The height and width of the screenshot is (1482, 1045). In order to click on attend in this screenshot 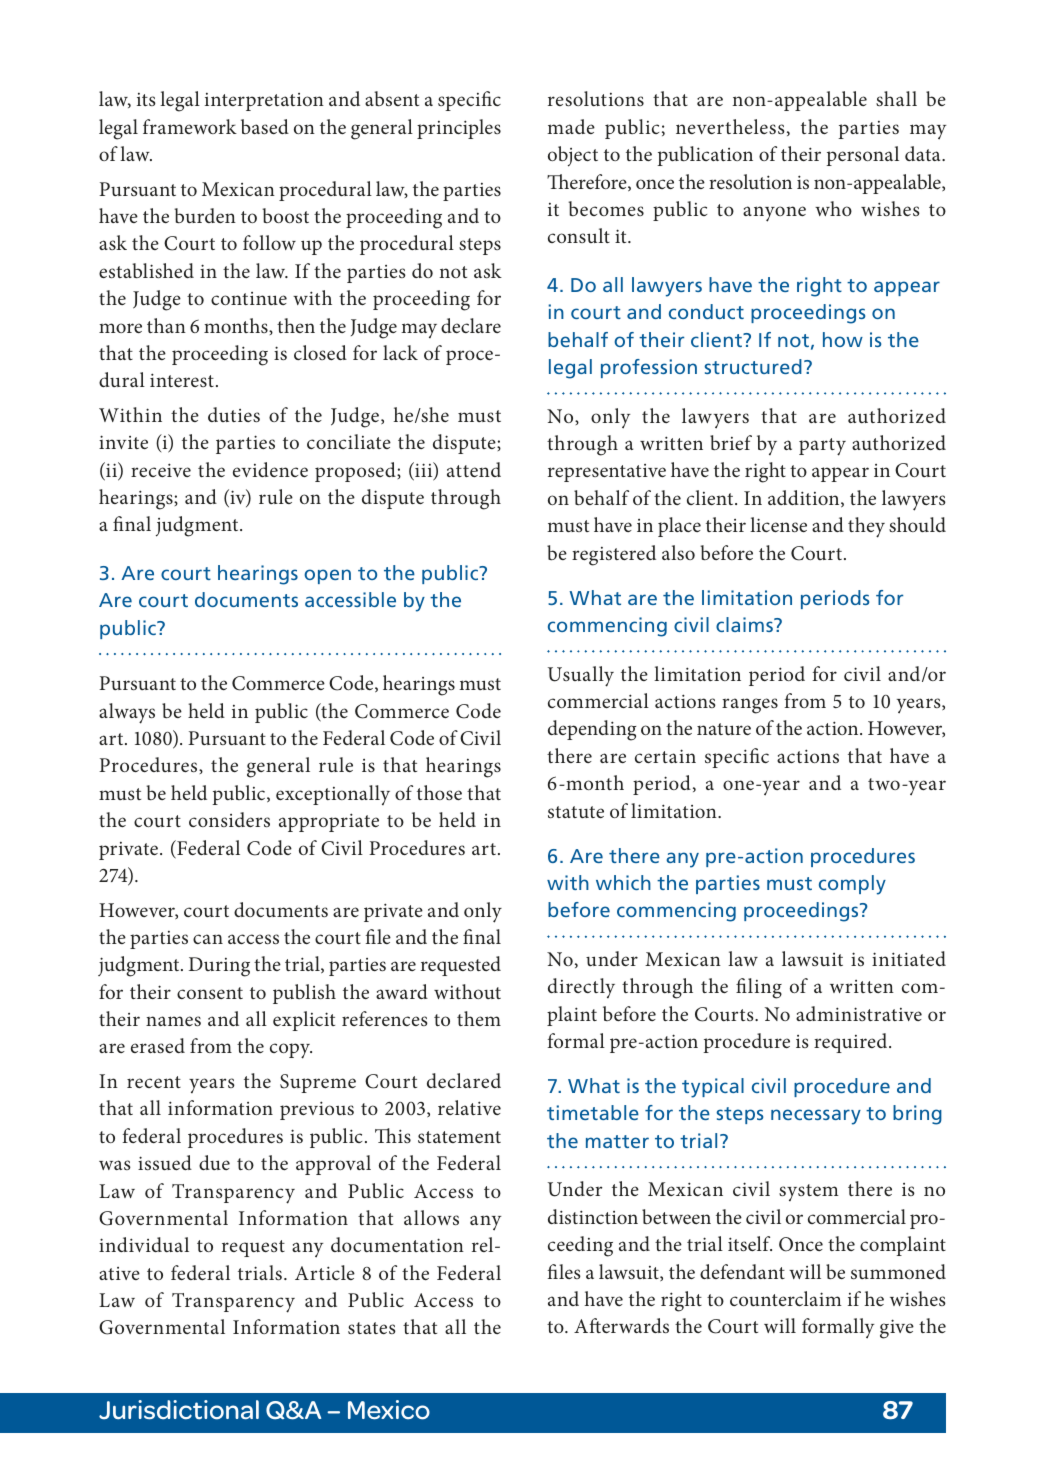, I will do `click(474, 469)`.
